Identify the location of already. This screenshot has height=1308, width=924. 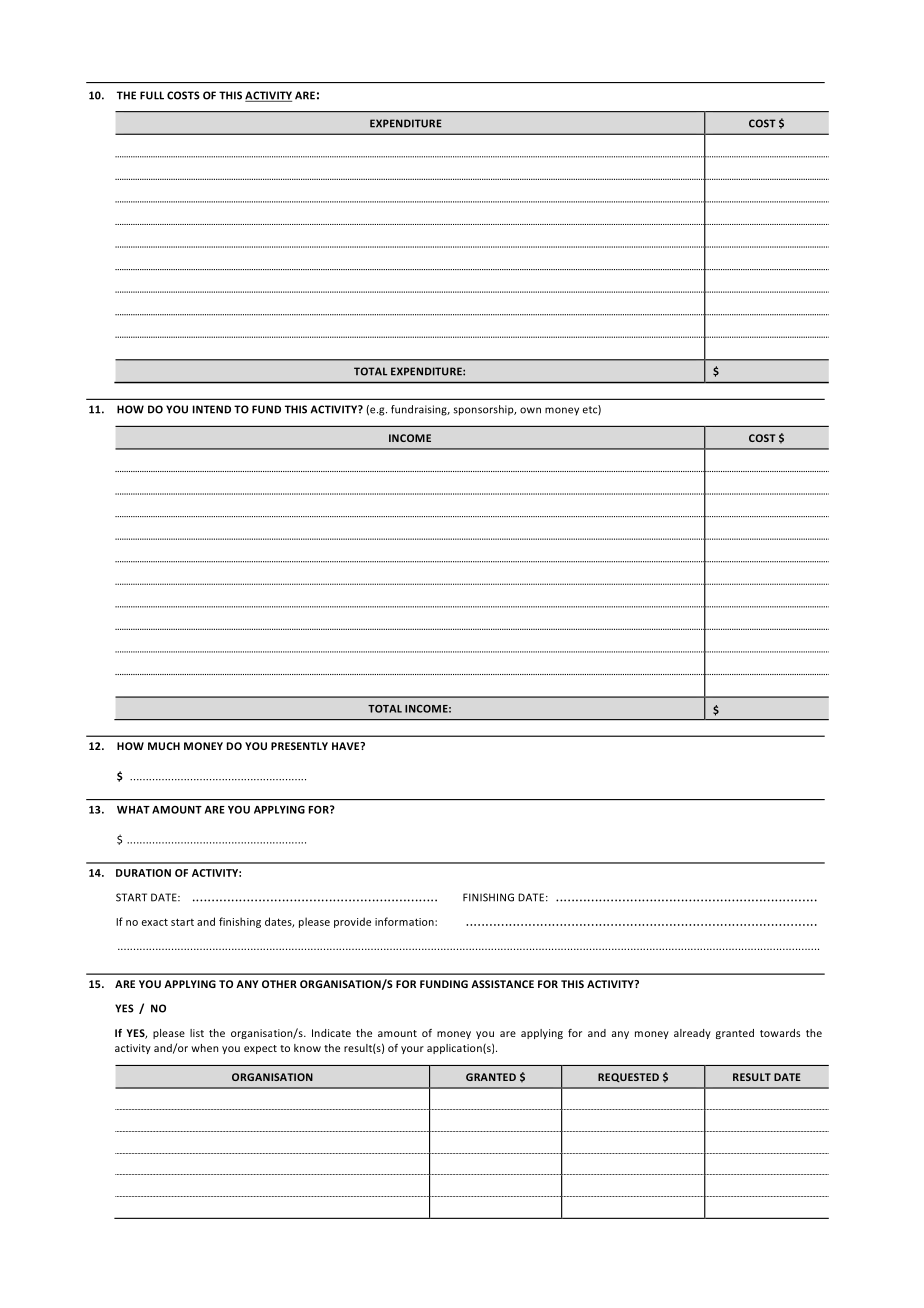
(692, 1034).
